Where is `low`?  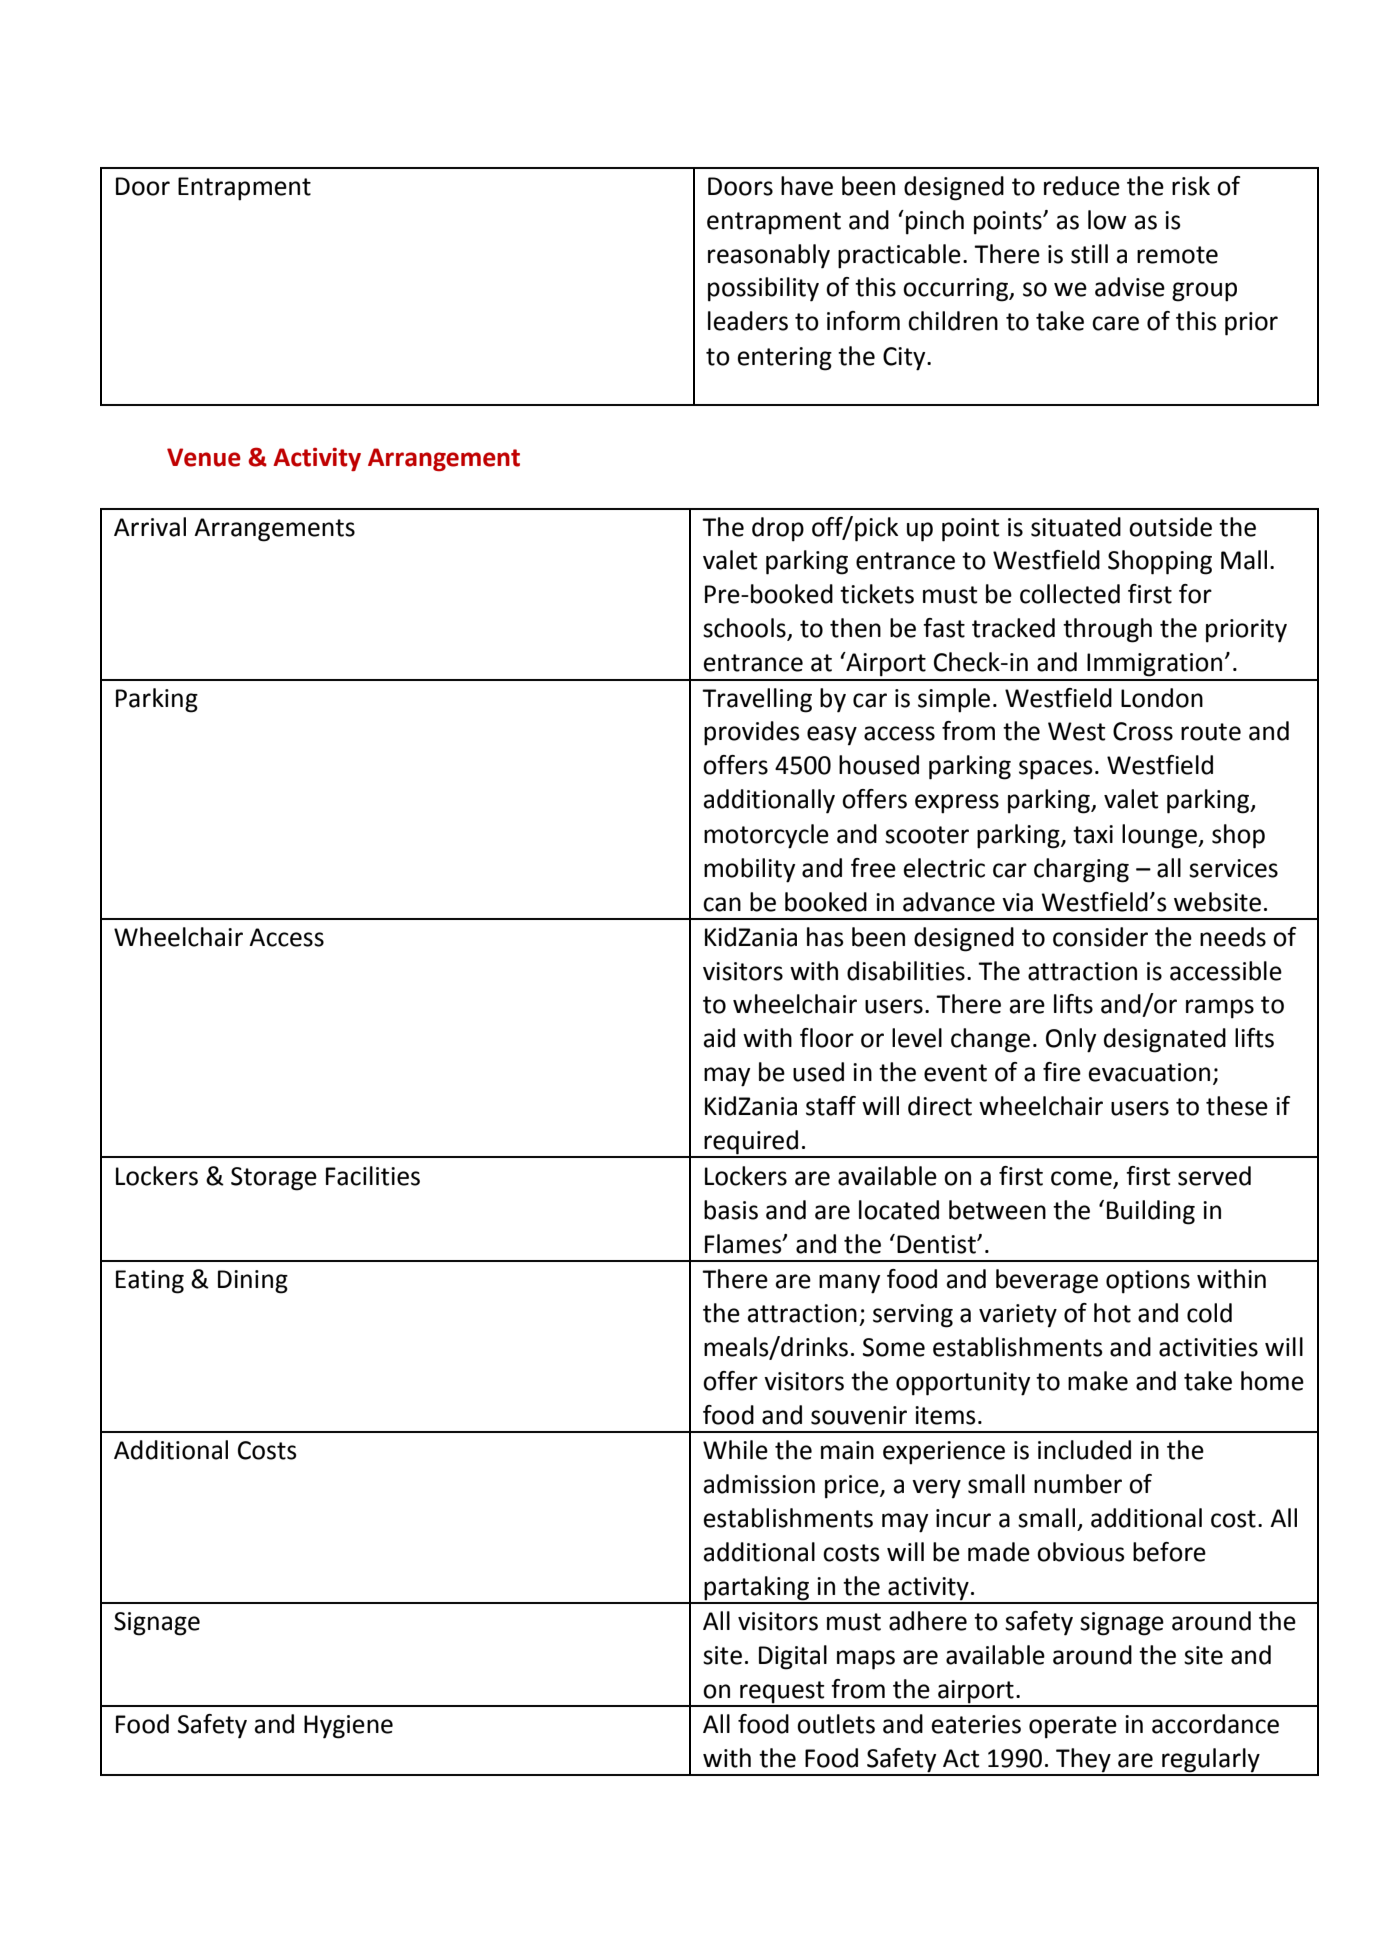
low is located at coordinates (1107, 220).
